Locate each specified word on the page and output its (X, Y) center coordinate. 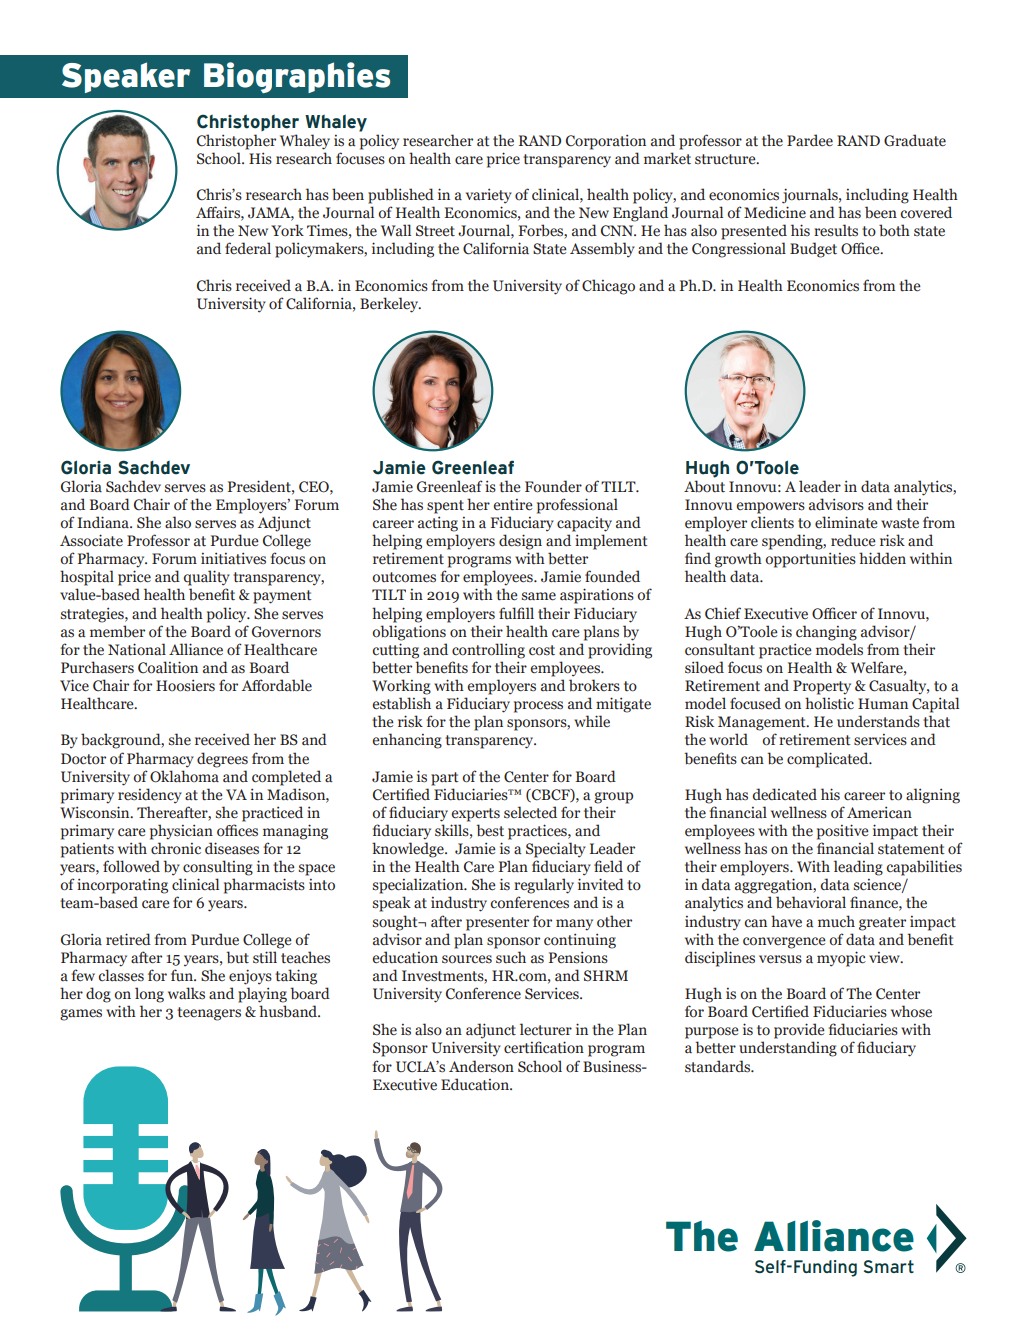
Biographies (297, 77)
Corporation (606, 142)
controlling (488, 651)
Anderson (481, 1066)
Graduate (915, 140)
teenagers (209, 1014)
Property (822, 687)
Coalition (168, 667)
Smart (889, 1266)
